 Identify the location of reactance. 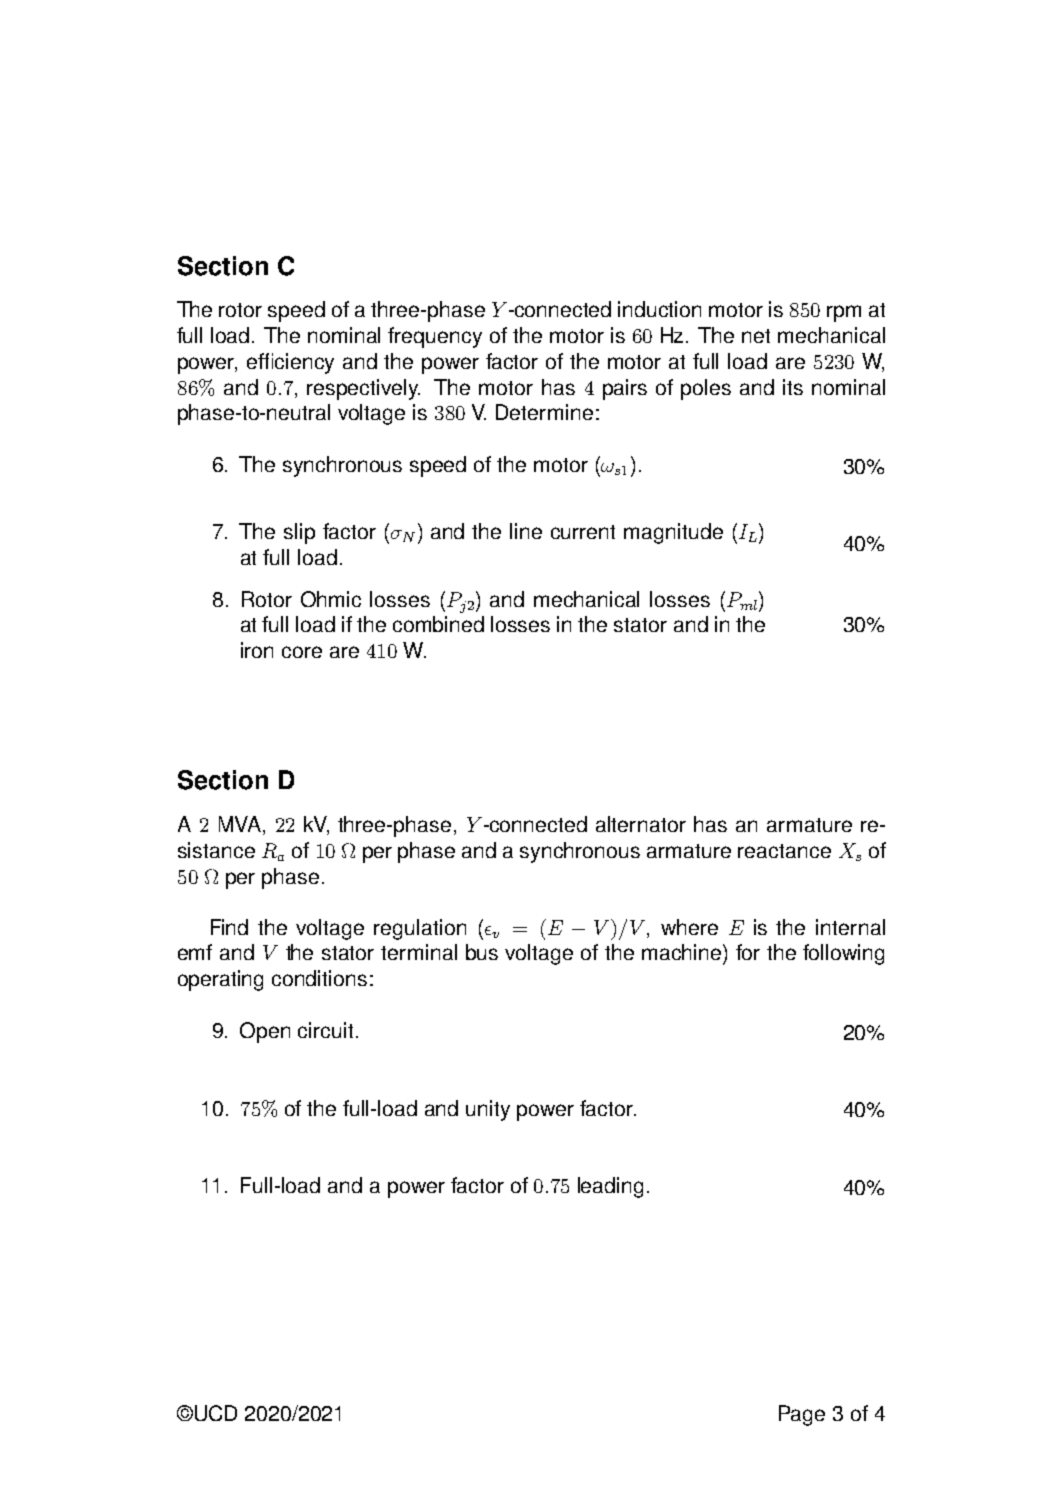
(784, 851).
